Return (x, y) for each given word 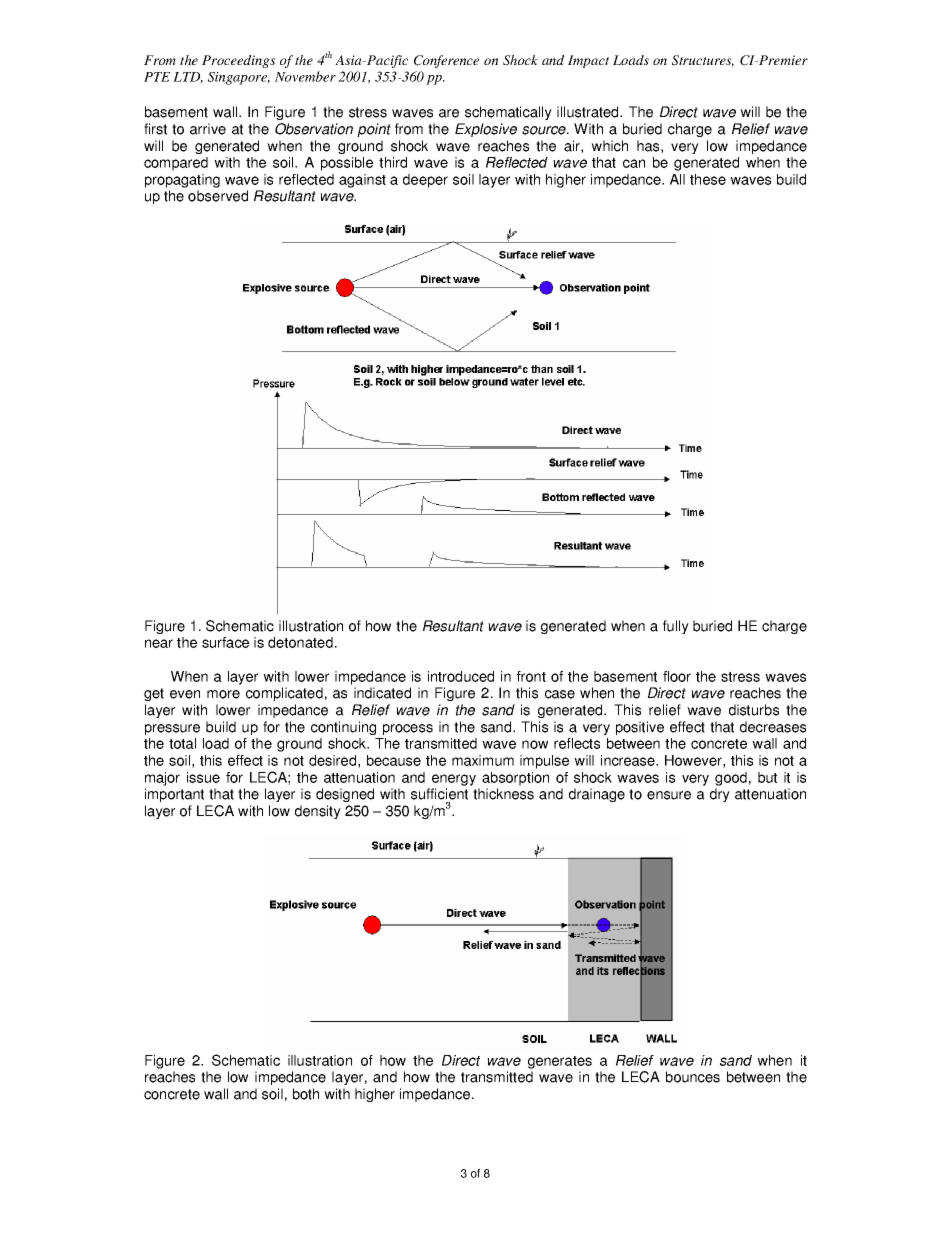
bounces (693, 1077)
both (306, 1094)
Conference (446, 61)
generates (560, 1062)
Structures (703, 61)
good (731, 779)
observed (218, 196)
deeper (425, 181)
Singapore (239, 78)
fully (676, 627)
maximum (483, 760)
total (182, 743)
